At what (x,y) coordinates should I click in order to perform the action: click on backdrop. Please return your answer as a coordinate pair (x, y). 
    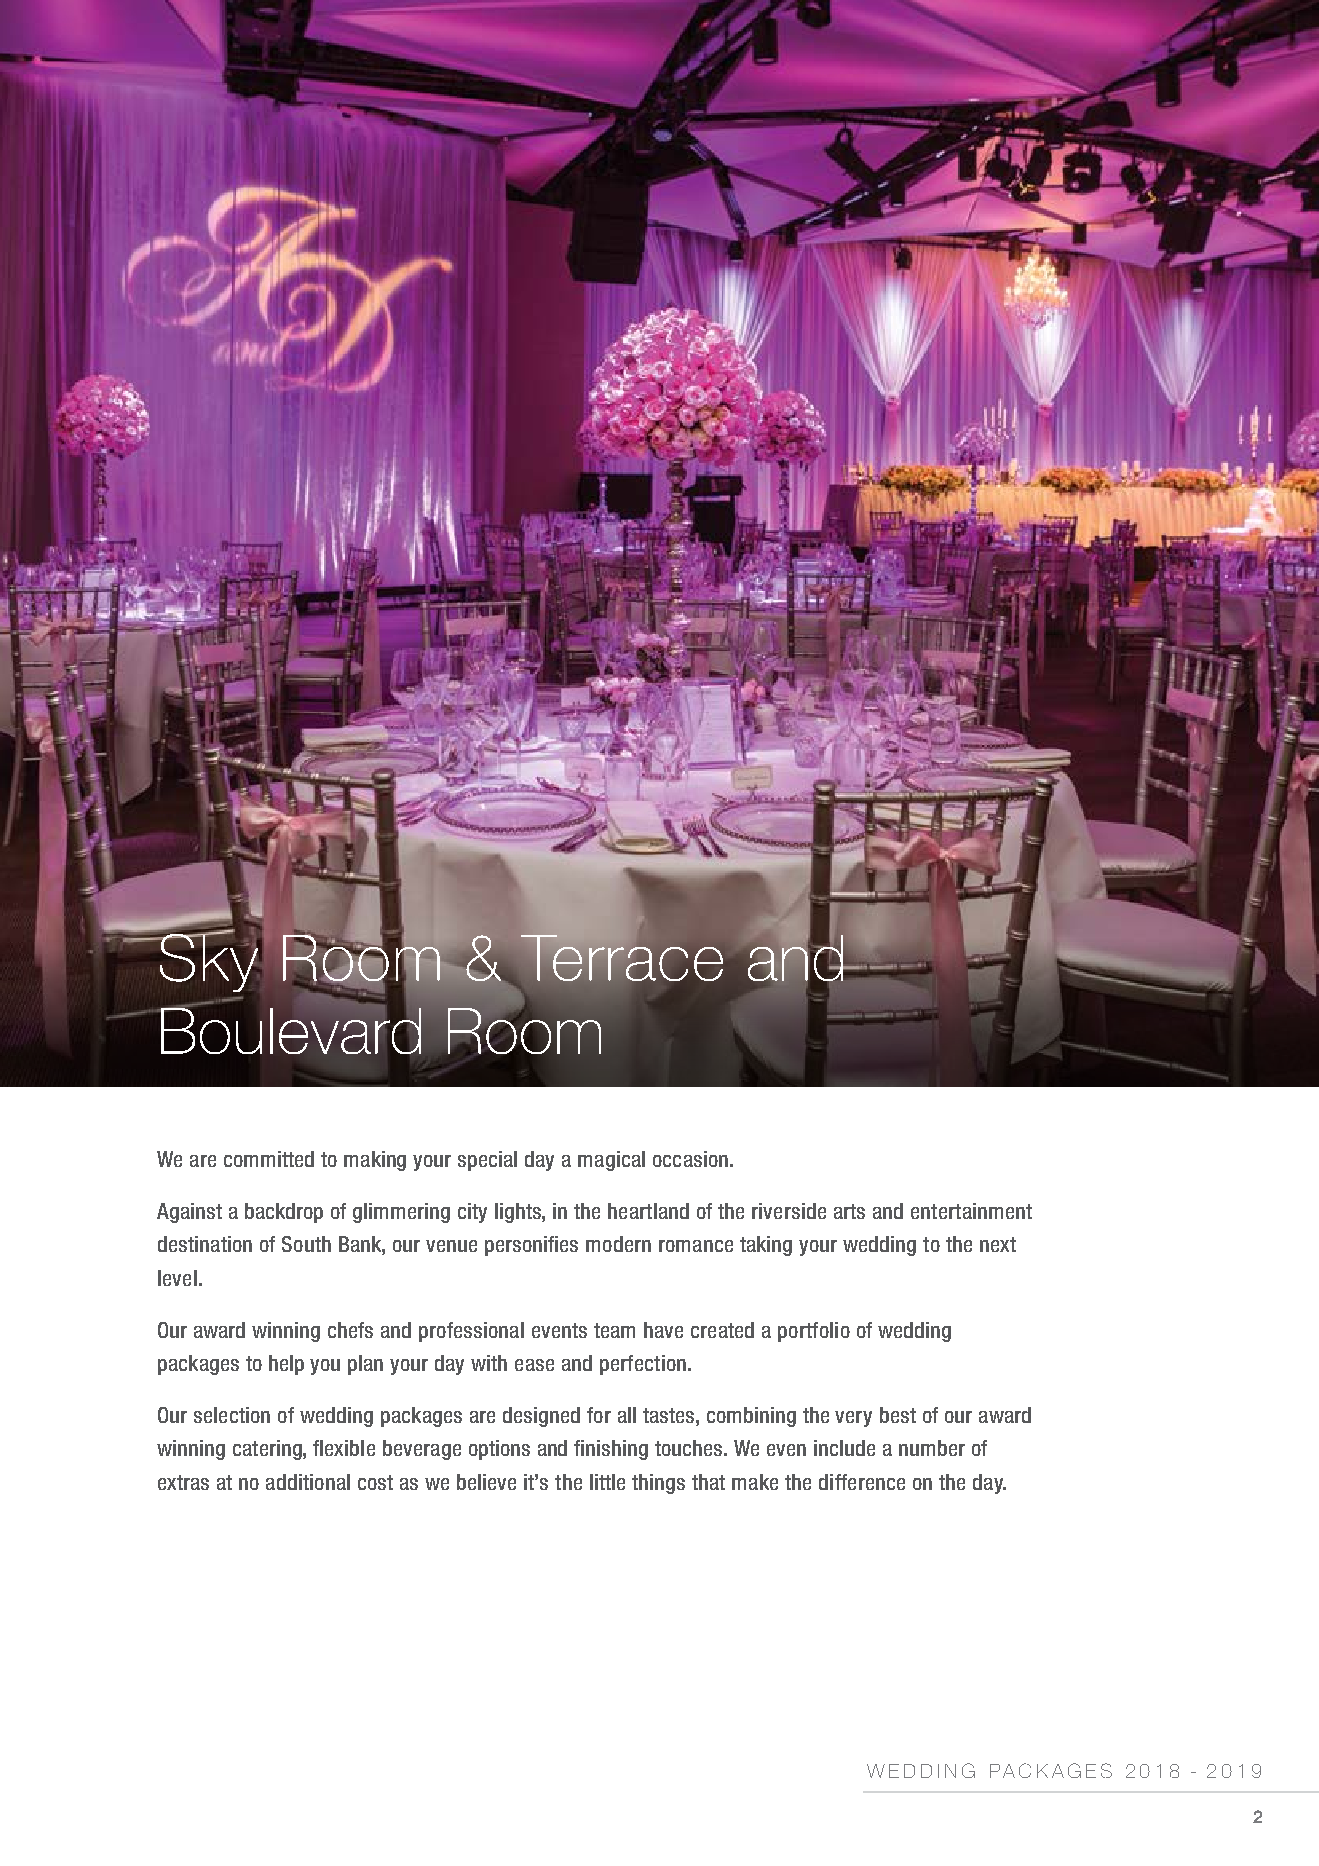
    Looking at the image, I should click on (284, 1213).
